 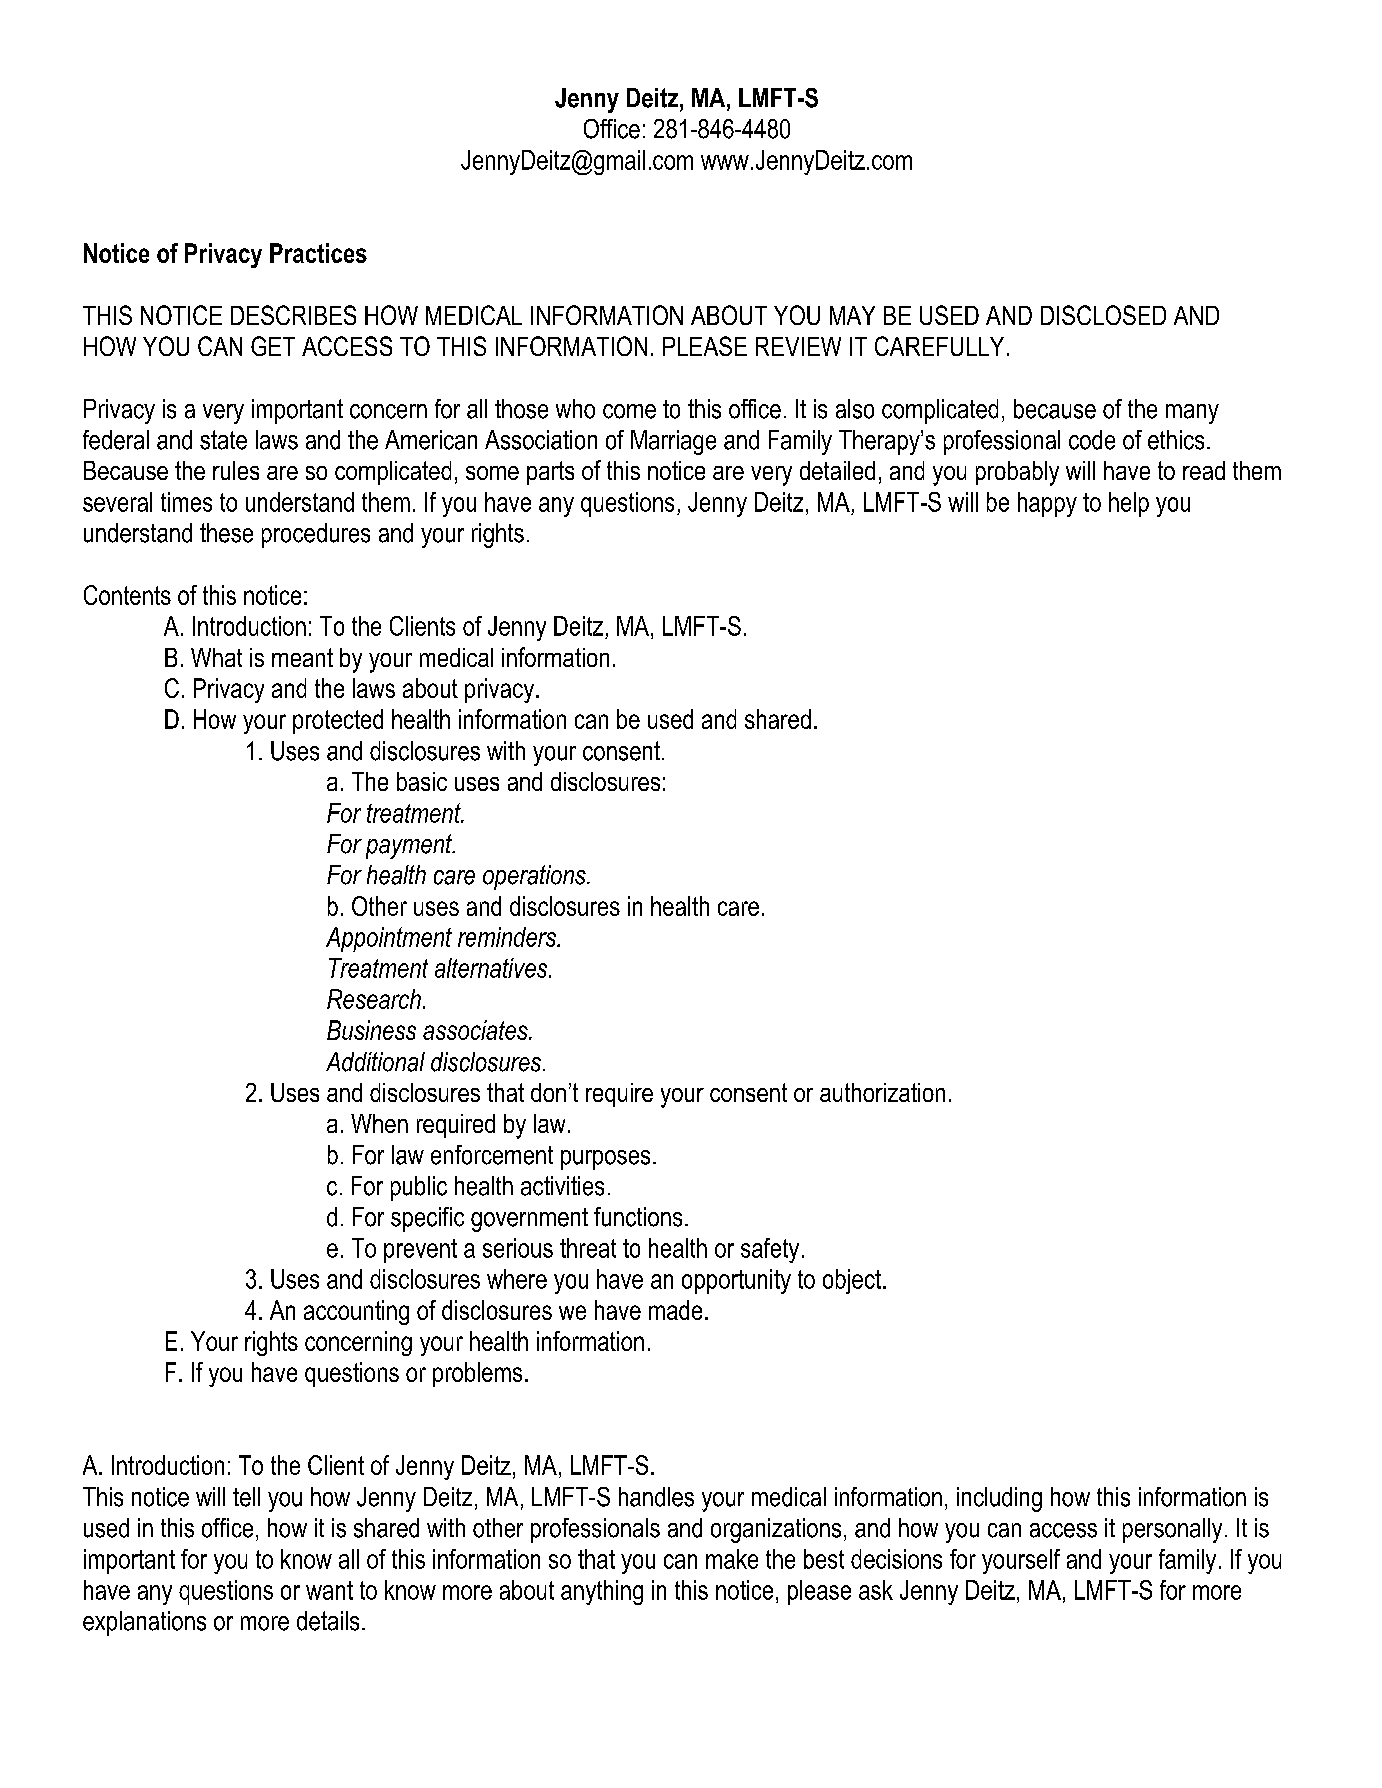 What do you see at coordinates (216, 657) in the screenshot?
I see `What` at bounding box center [216, 657].
